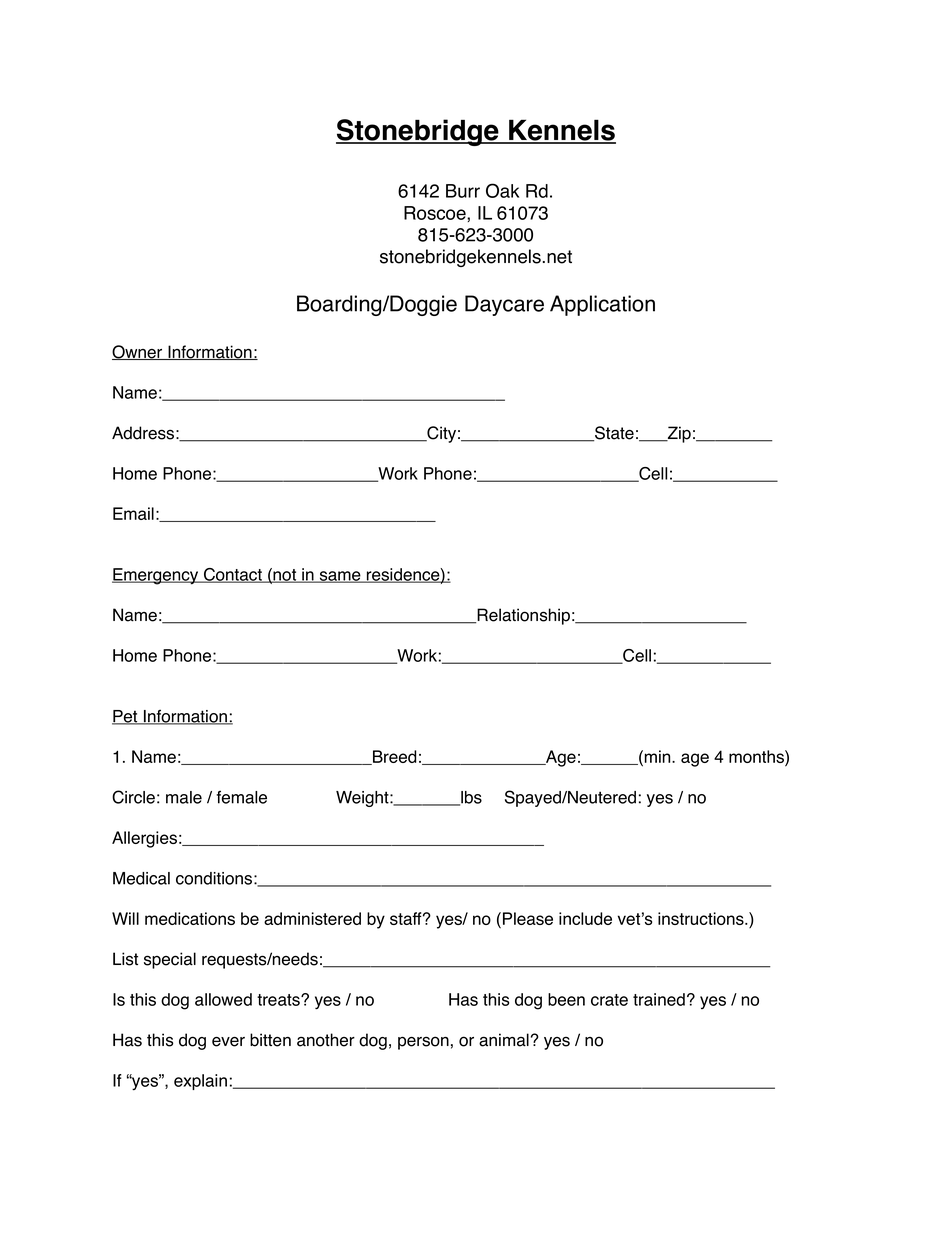  What do you see at coordinates (602, 305) in the screenshot?
I see `Application` at bounding box center [602, 305].
